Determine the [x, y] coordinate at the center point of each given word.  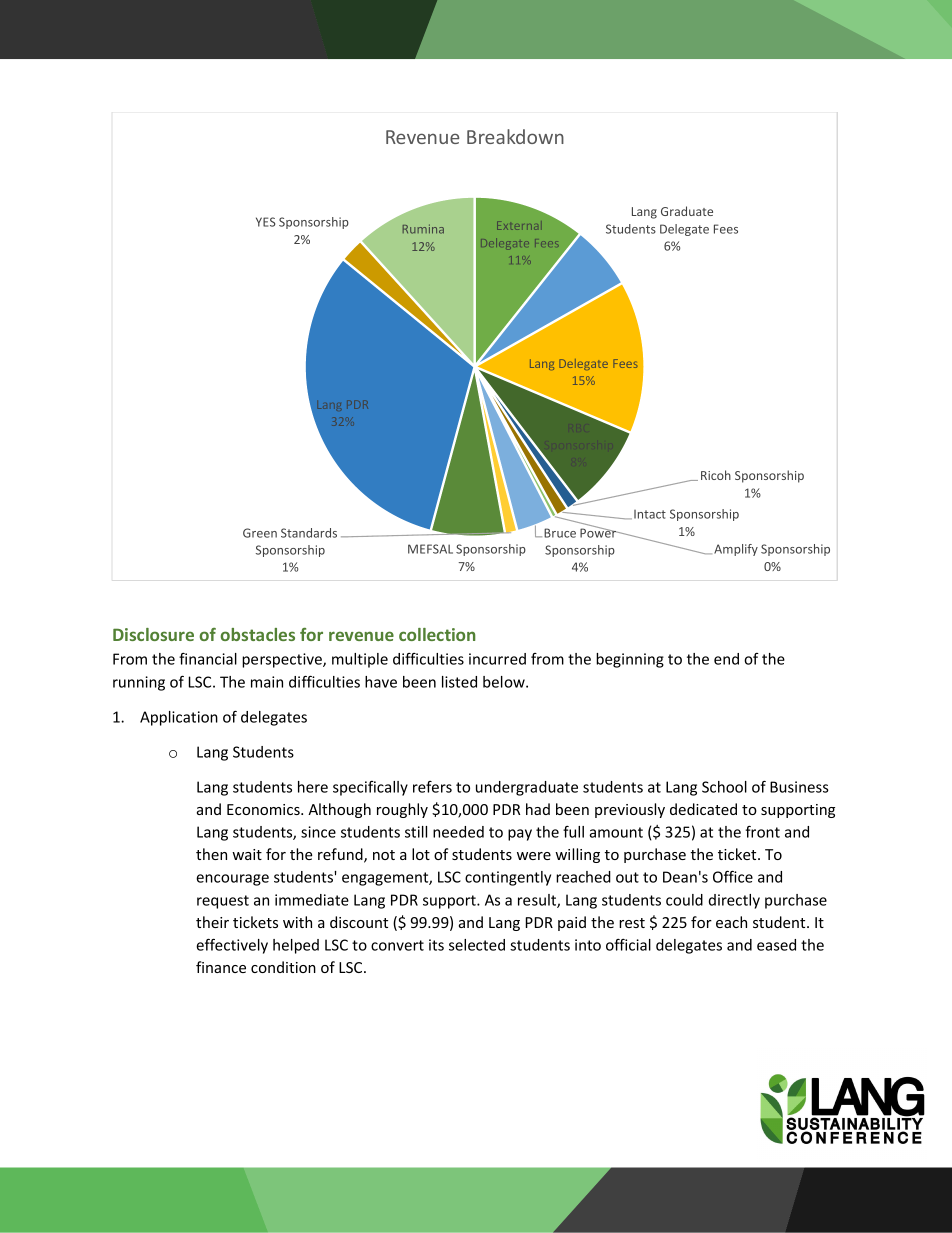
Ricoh [716, 475]
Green [260, 533]
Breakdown [515, 136]
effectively [232, 946]
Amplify [736, 550]
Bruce [560, 533]
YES [265, 222]
